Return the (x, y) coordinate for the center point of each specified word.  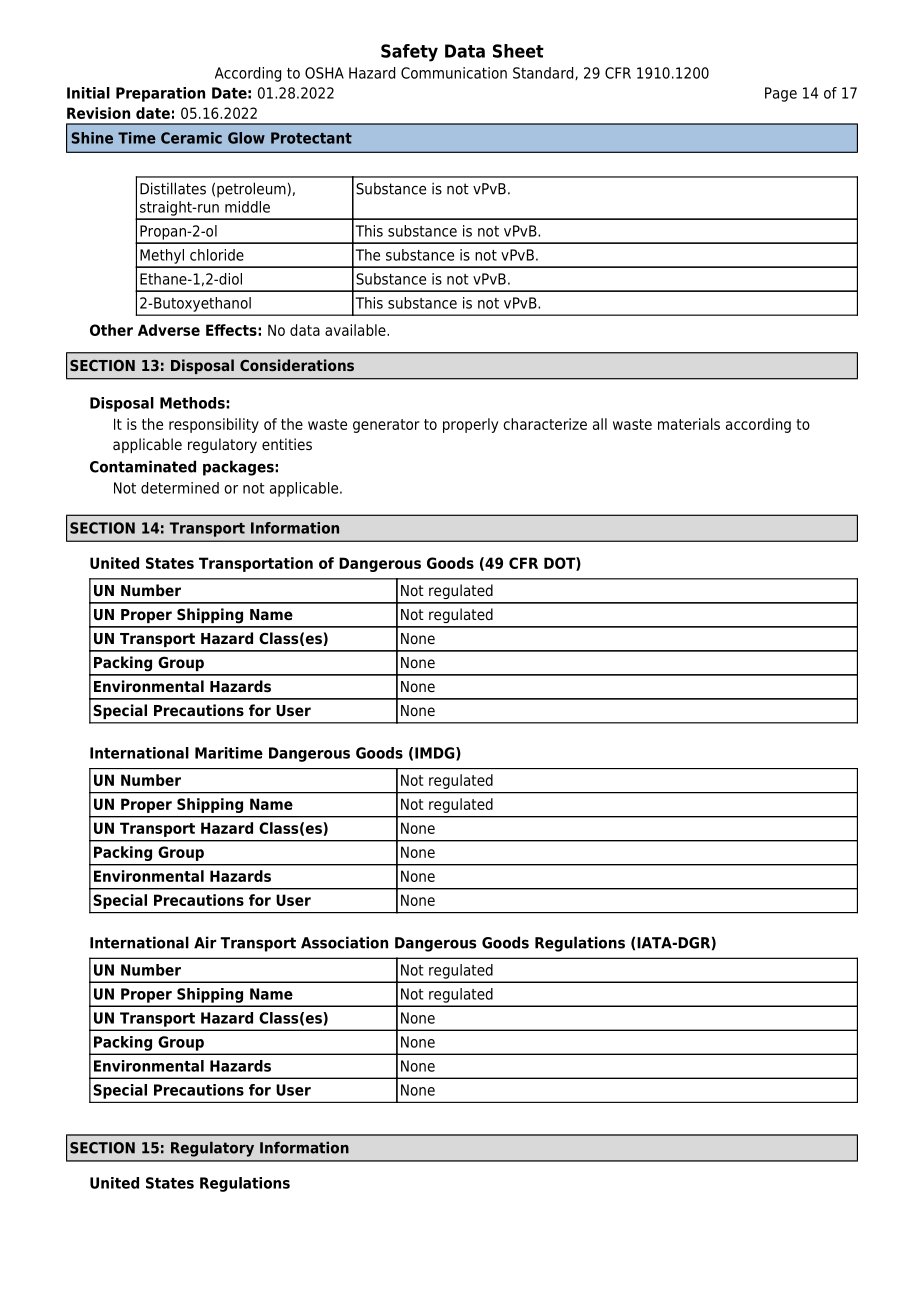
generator (386, 426)
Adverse (169, 330)
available (356, 330)
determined (180, 488)
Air (205, 942)
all (600, 424)
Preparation (160, 94)
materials (689, 424)
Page (781, 94)
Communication (454, 73)
